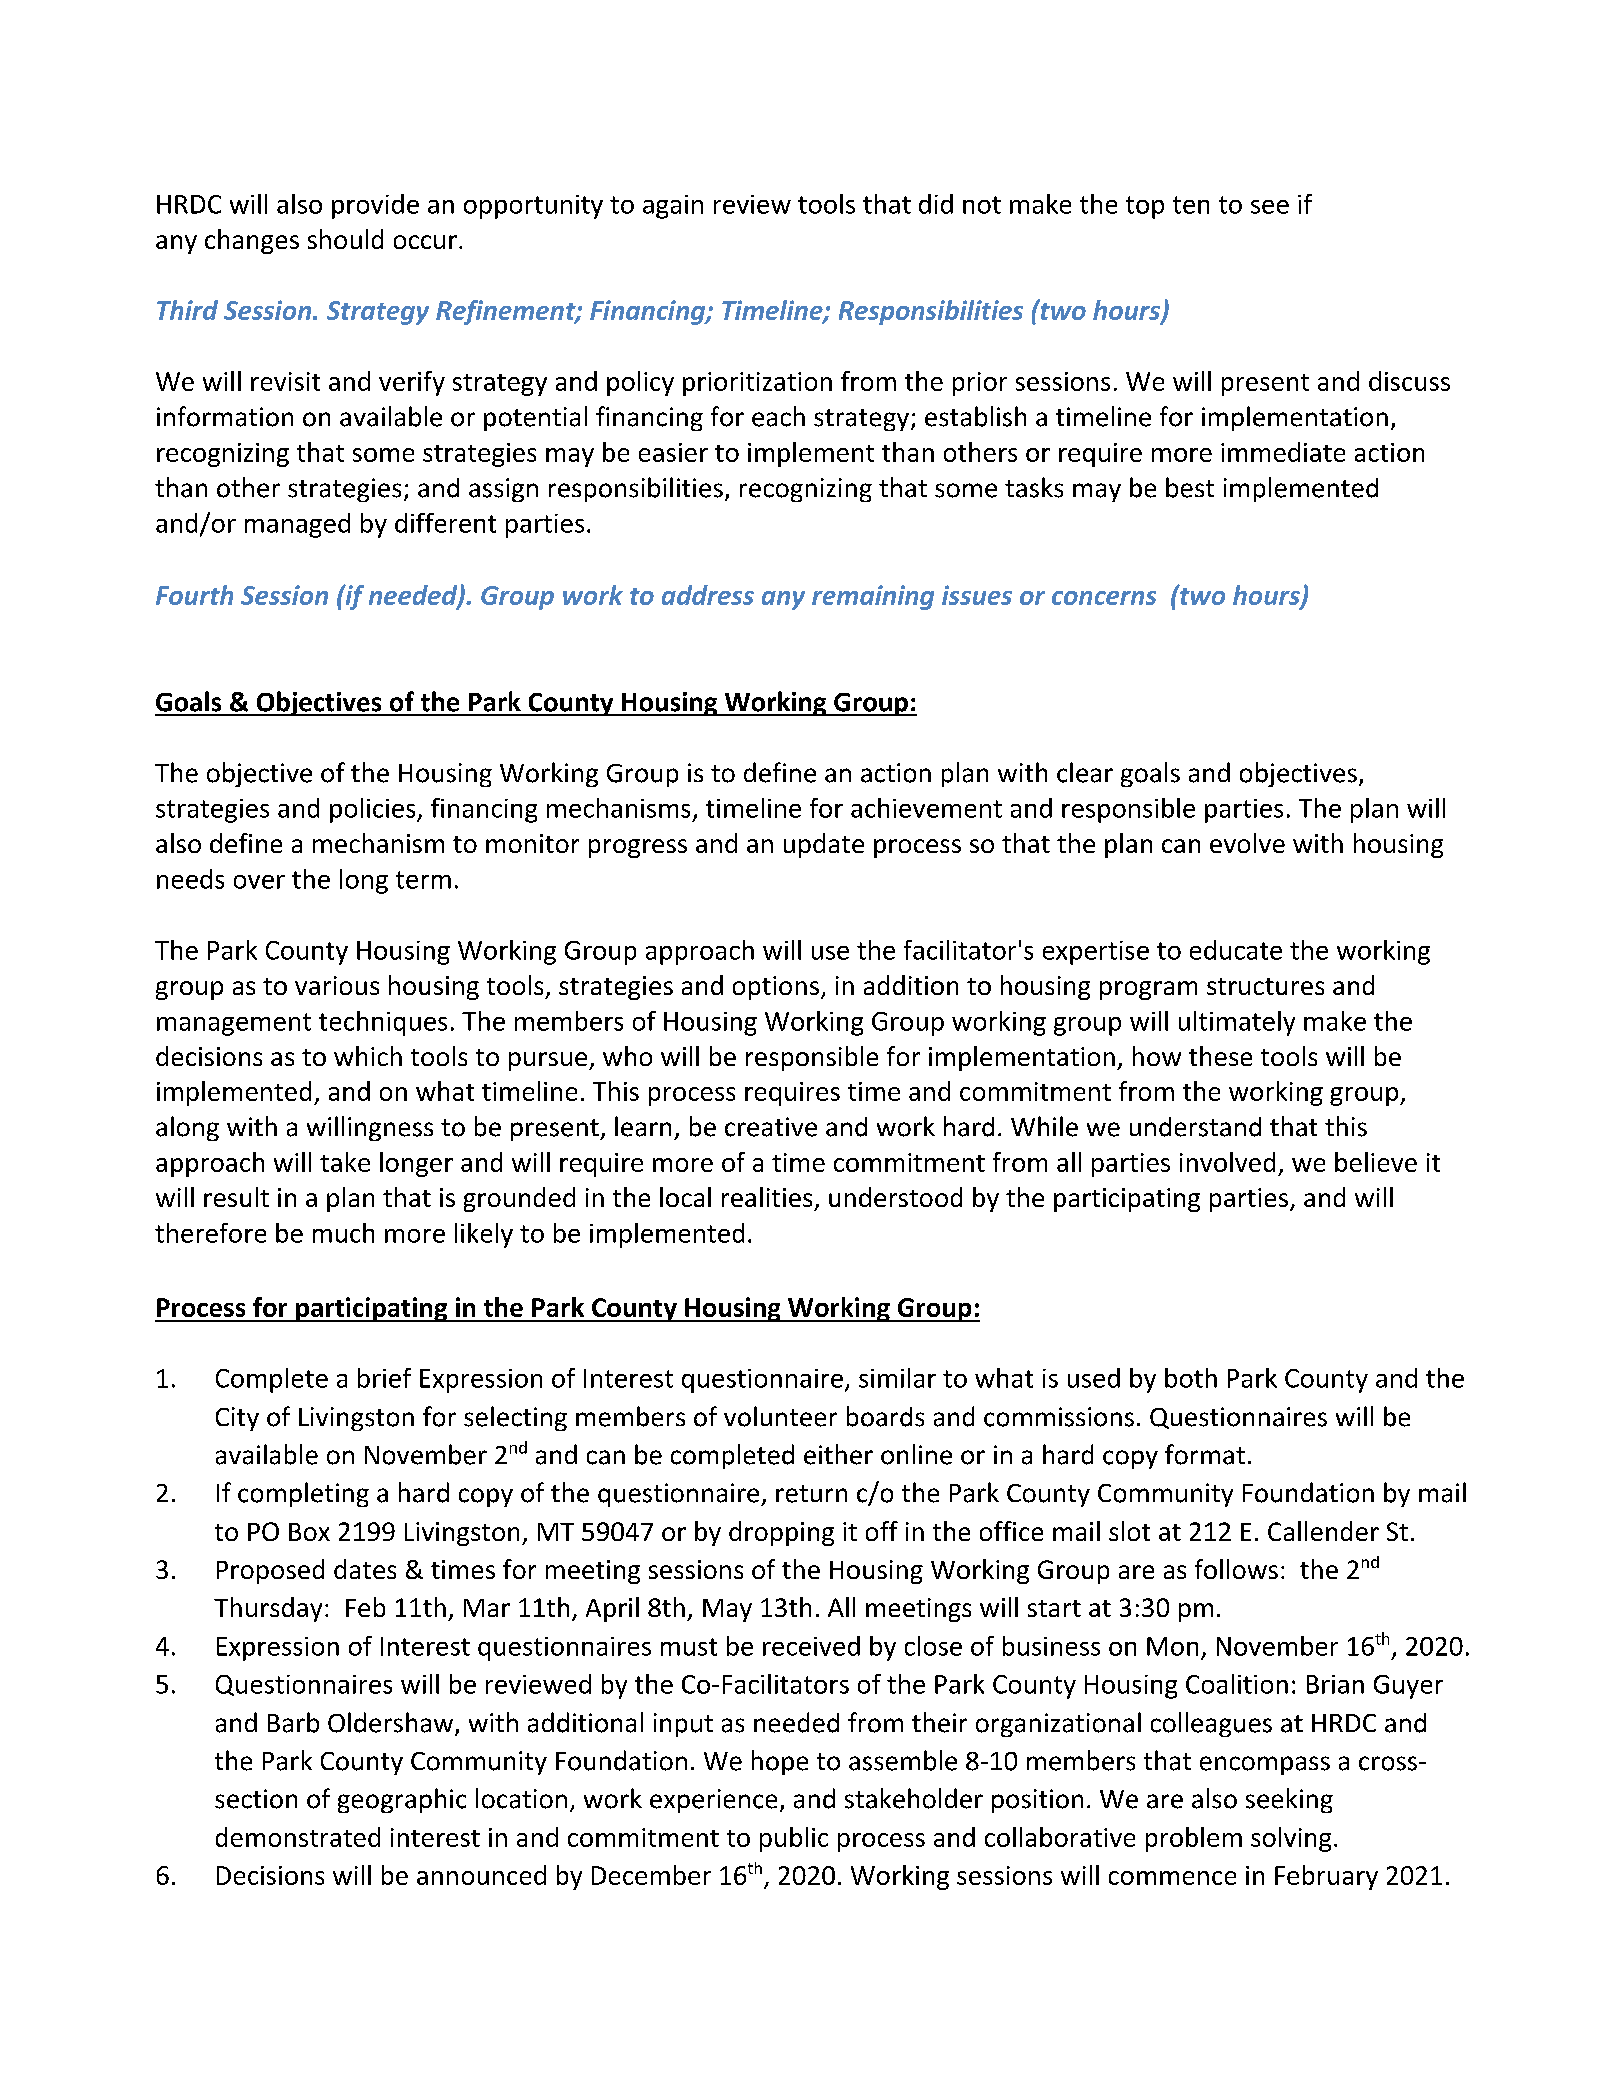 This page has width=1615, height=2090. I want to click on remaining, so click(873, 597).
